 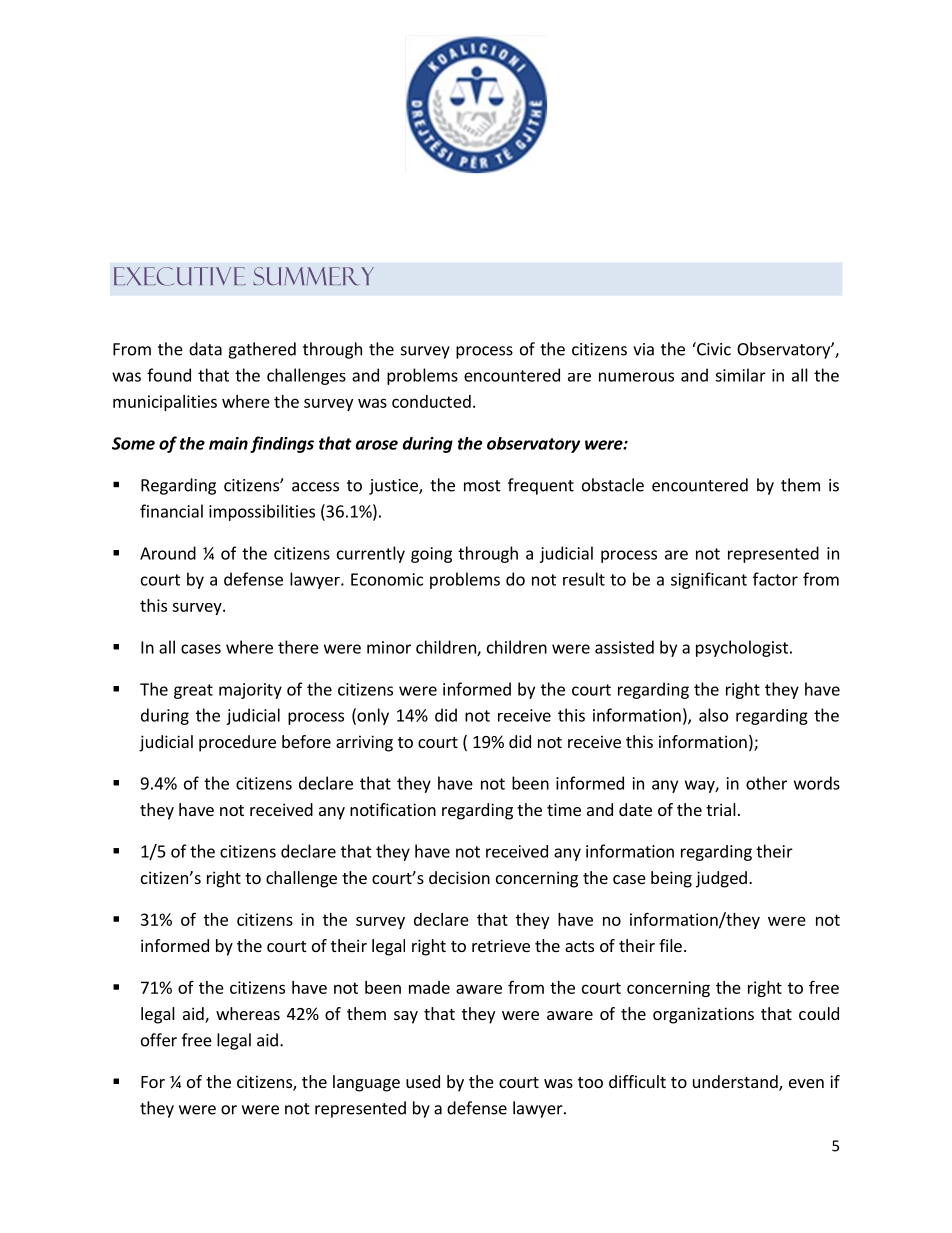 I want to click on offer, so click(x=159, y=1040).
